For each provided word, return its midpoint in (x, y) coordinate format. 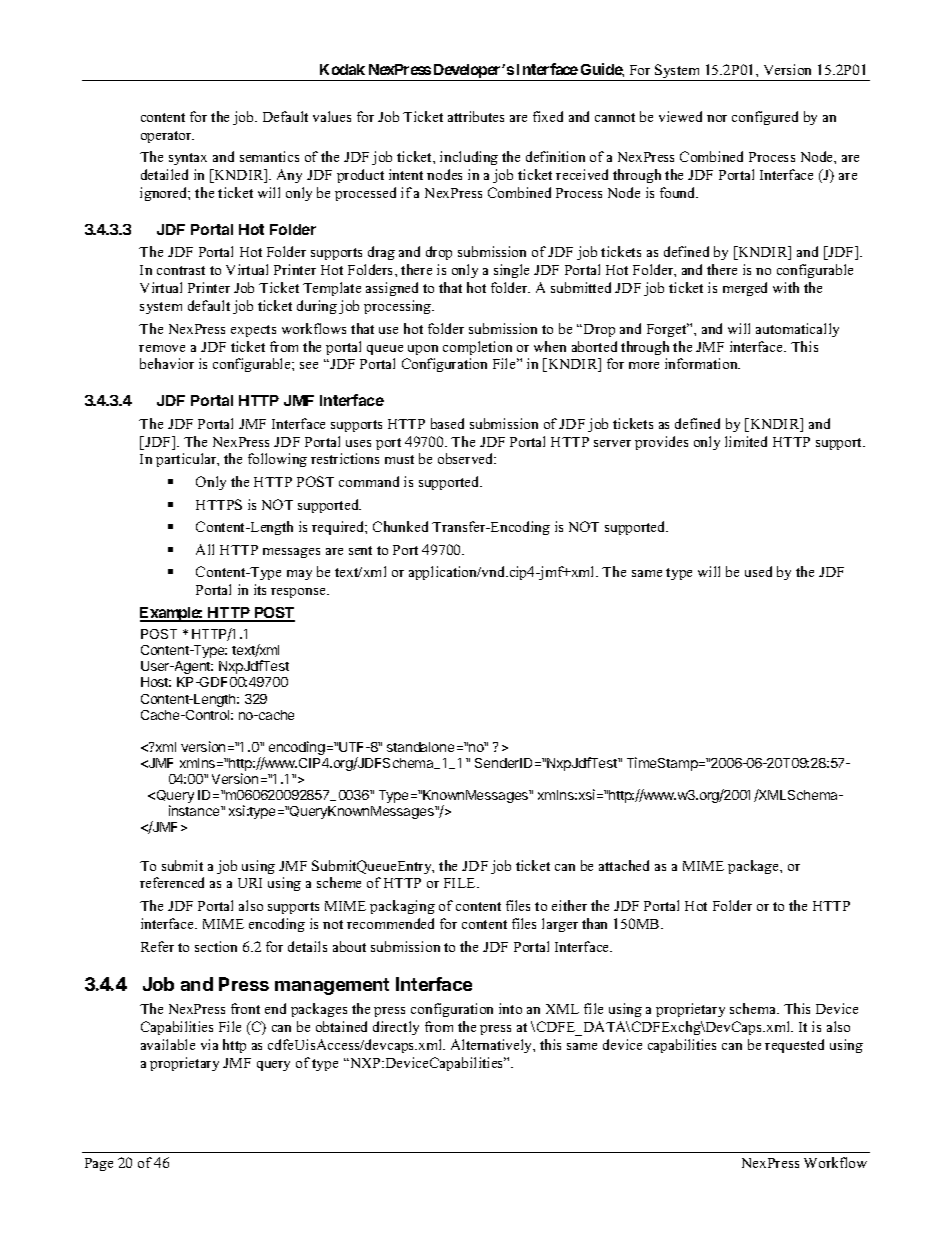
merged (745, 289)
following (277, 460)
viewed (680, 116)
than (594, 923)
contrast (181, 270)
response (299, 593)
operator (167, 137)
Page (99, 1164)
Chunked (400, 526)
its (260, 589)
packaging (402, 907)
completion (477, 348)
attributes (476, 116)
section (216, 946)
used (758, 571)
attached (624, 865)
